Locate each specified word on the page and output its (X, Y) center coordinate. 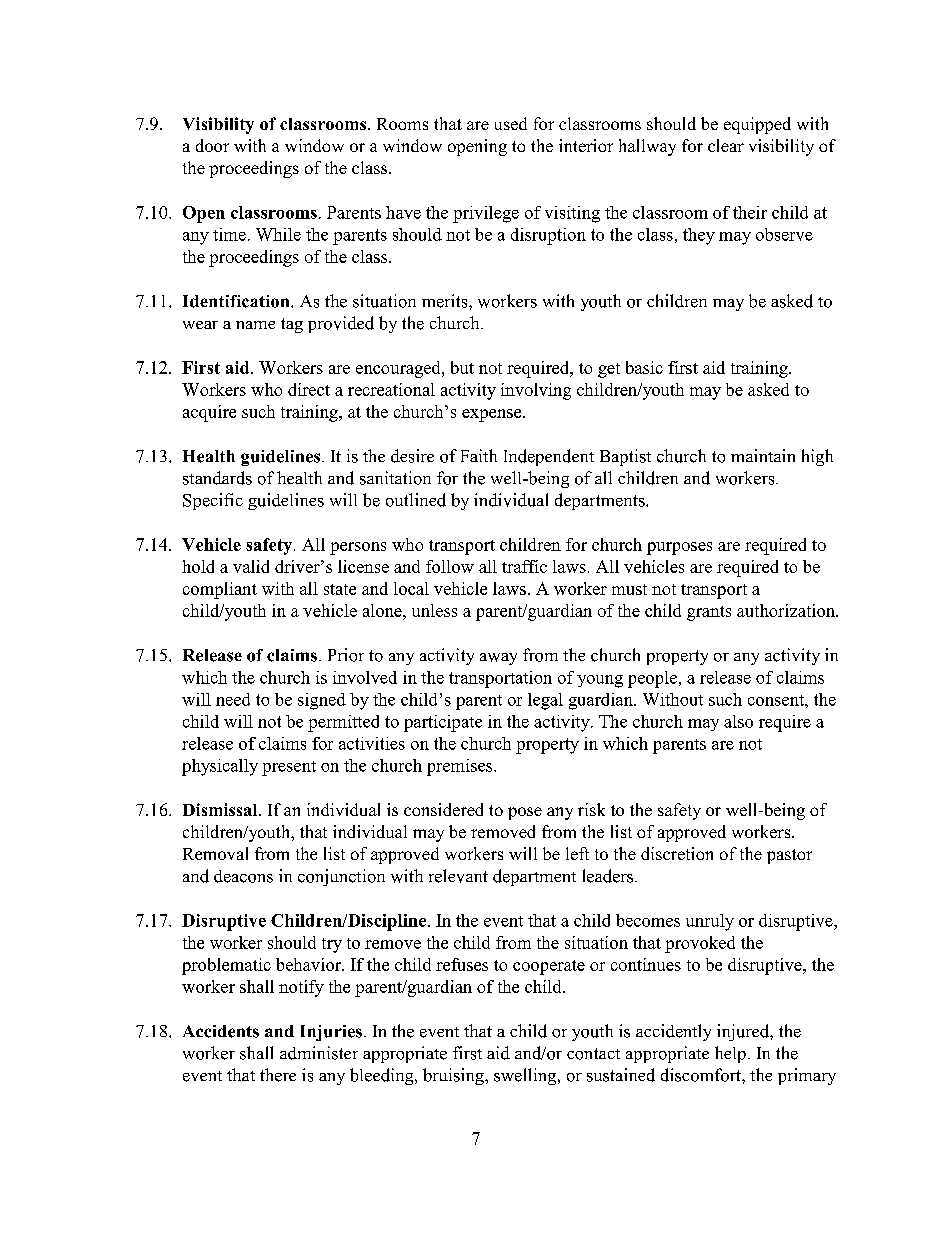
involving (536, 391)
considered (443, 809)
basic (644, 367)
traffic (524, 566)
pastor (789, 856)
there (278, 1075)
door (212, 145)
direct (309, 389)
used (511, 123)
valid (251, 566)
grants (709, 613)
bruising (454, 1076)
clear (726, 145)
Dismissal (221, 809)
